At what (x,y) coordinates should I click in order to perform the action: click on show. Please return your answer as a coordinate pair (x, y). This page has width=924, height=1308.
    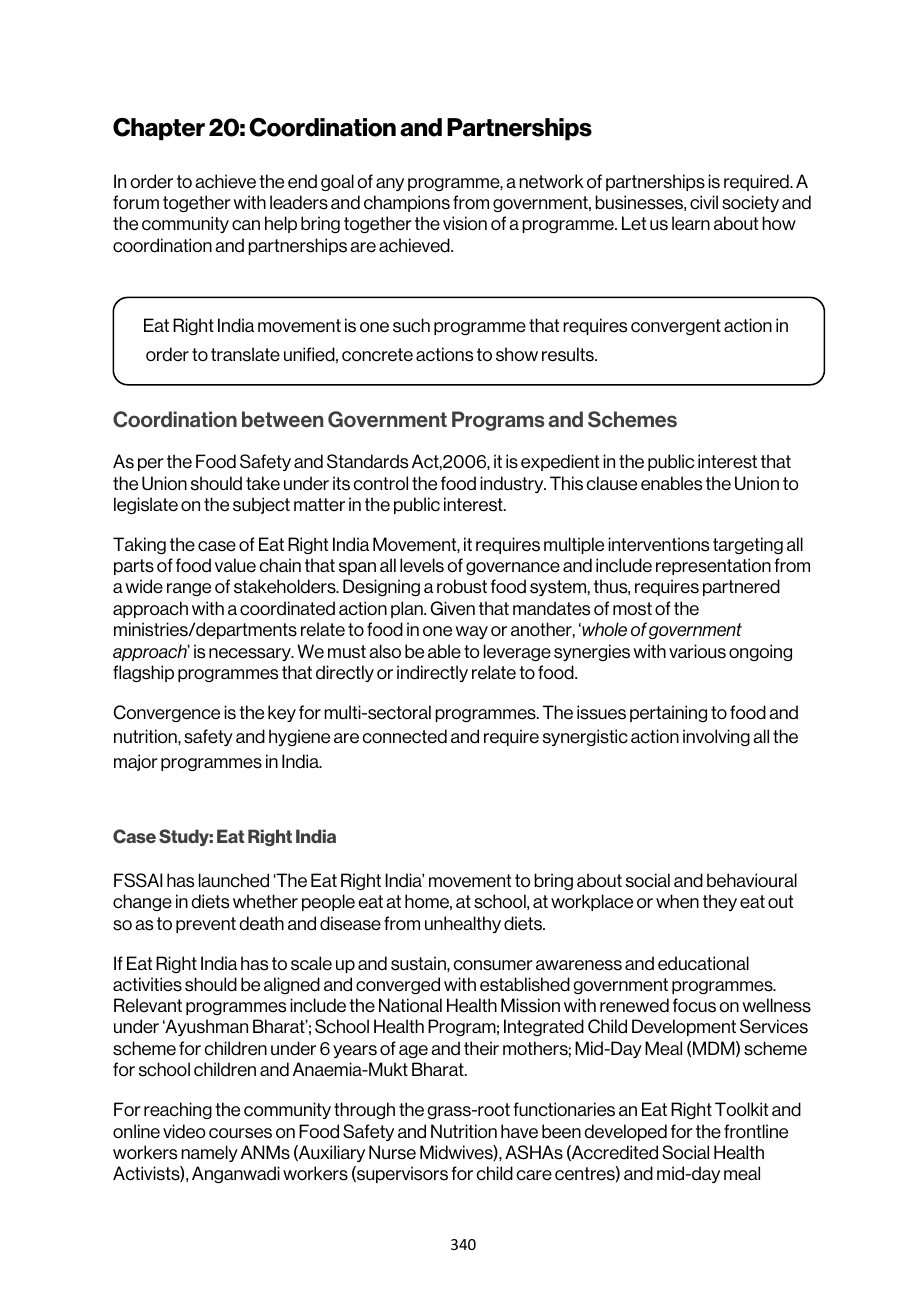
    Looking at the image, I should click on (517, 354).
